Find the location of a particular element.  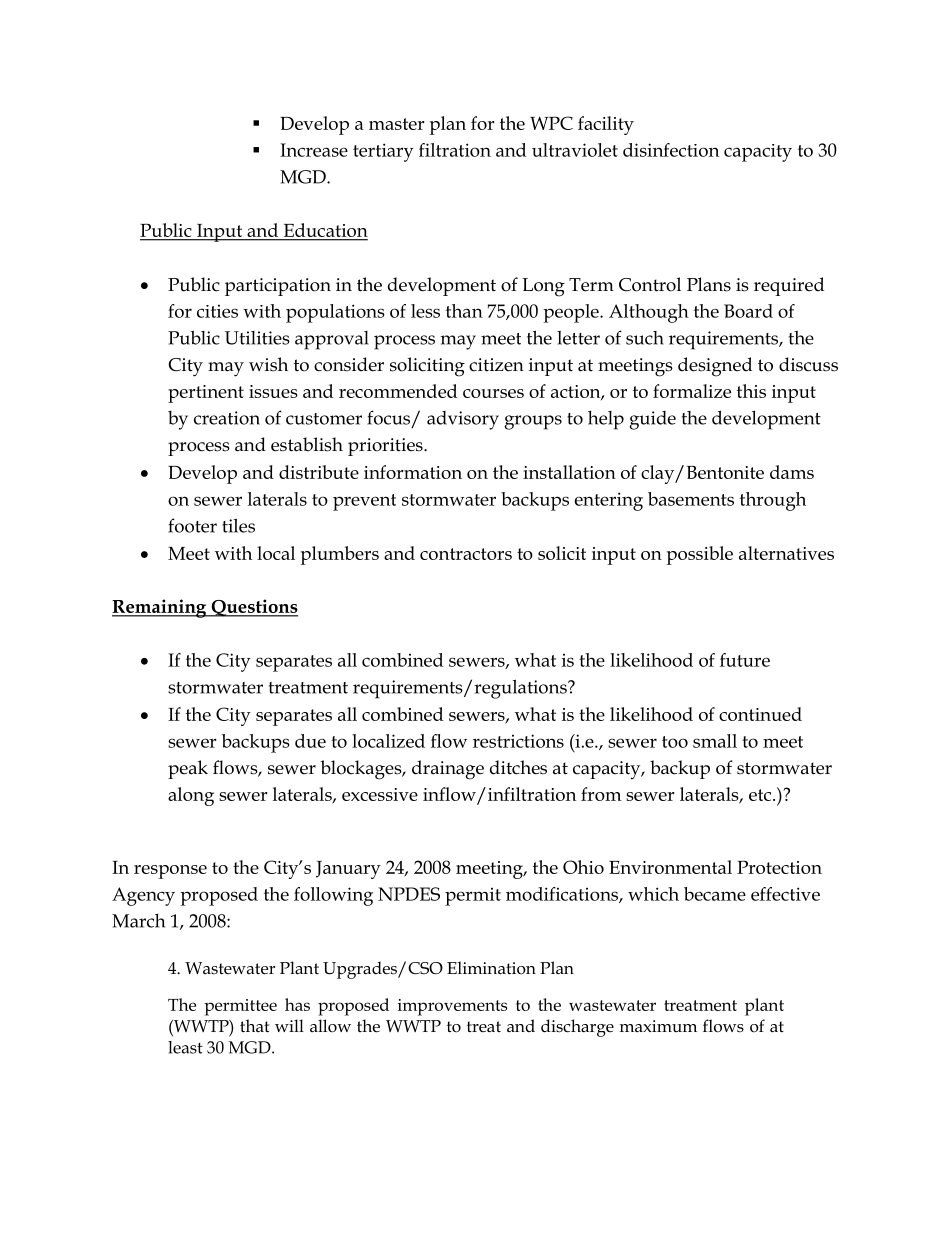

master is located at coordinates (397, 124).
